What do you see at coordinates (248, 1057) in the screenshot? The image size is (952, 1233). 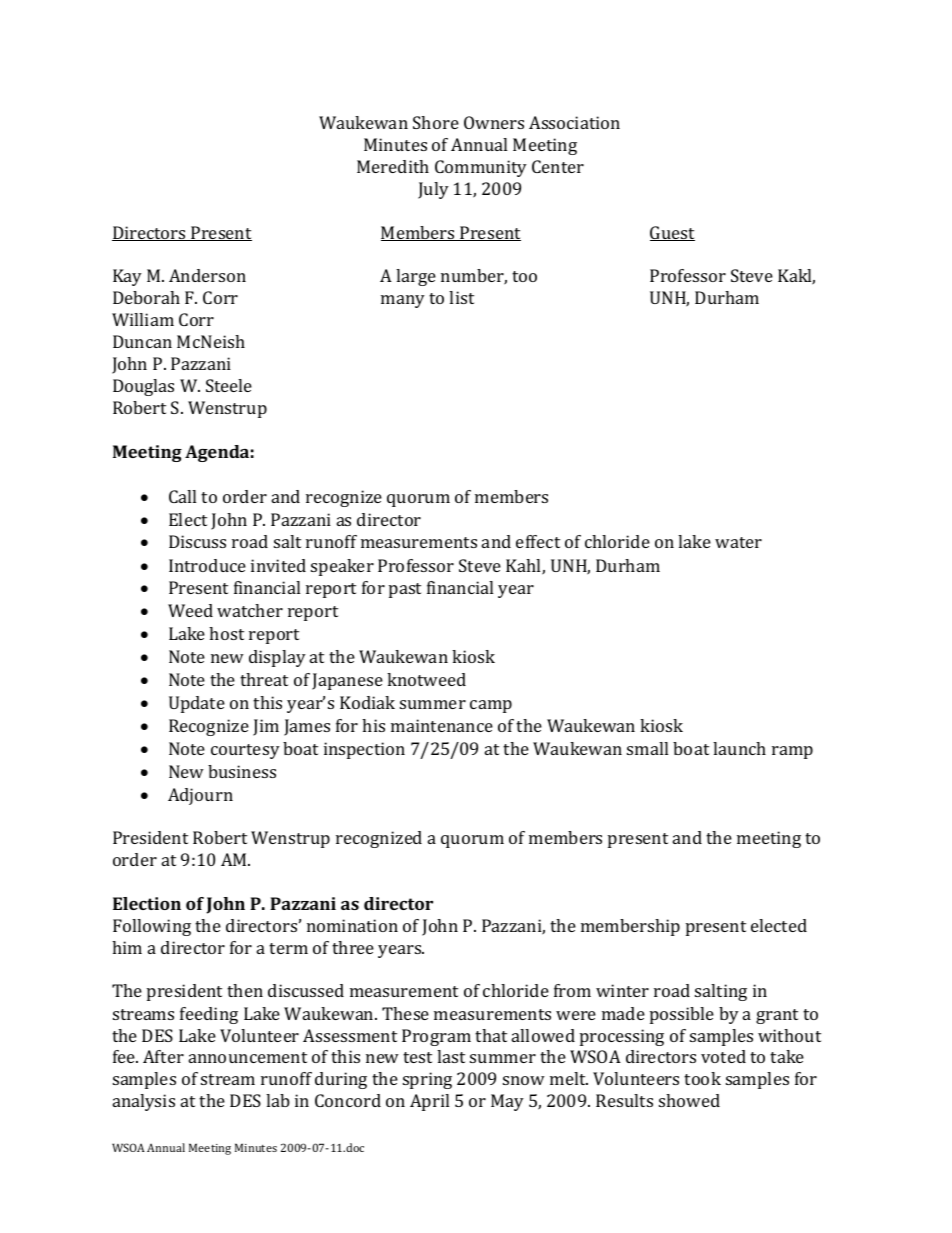 I see `announcement` at bounding box center [248, 1057].
